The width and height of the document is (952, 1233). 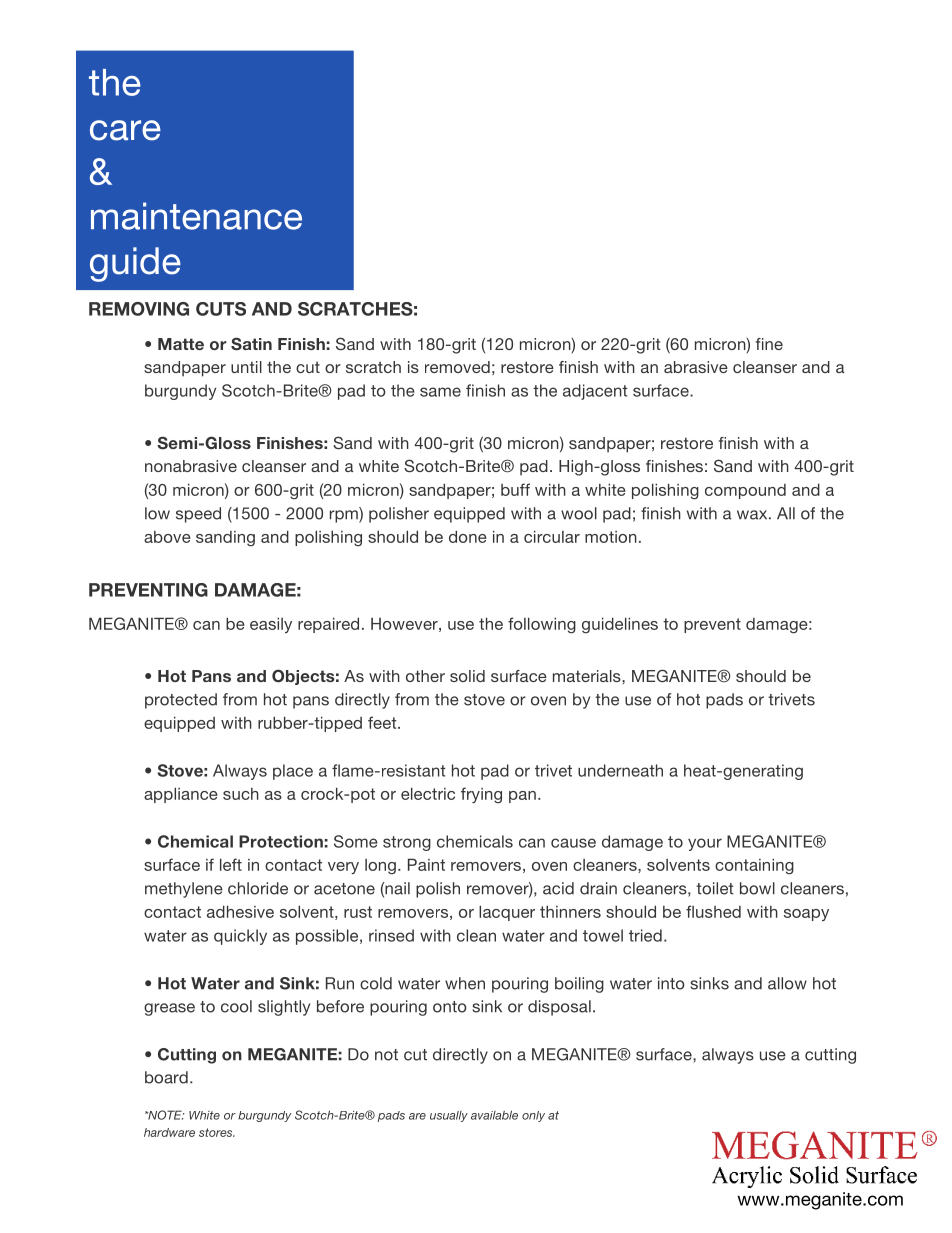 What do you see at coordinates (457, 367) in the document?
I see `removed` at bounding box center [457, 367].
